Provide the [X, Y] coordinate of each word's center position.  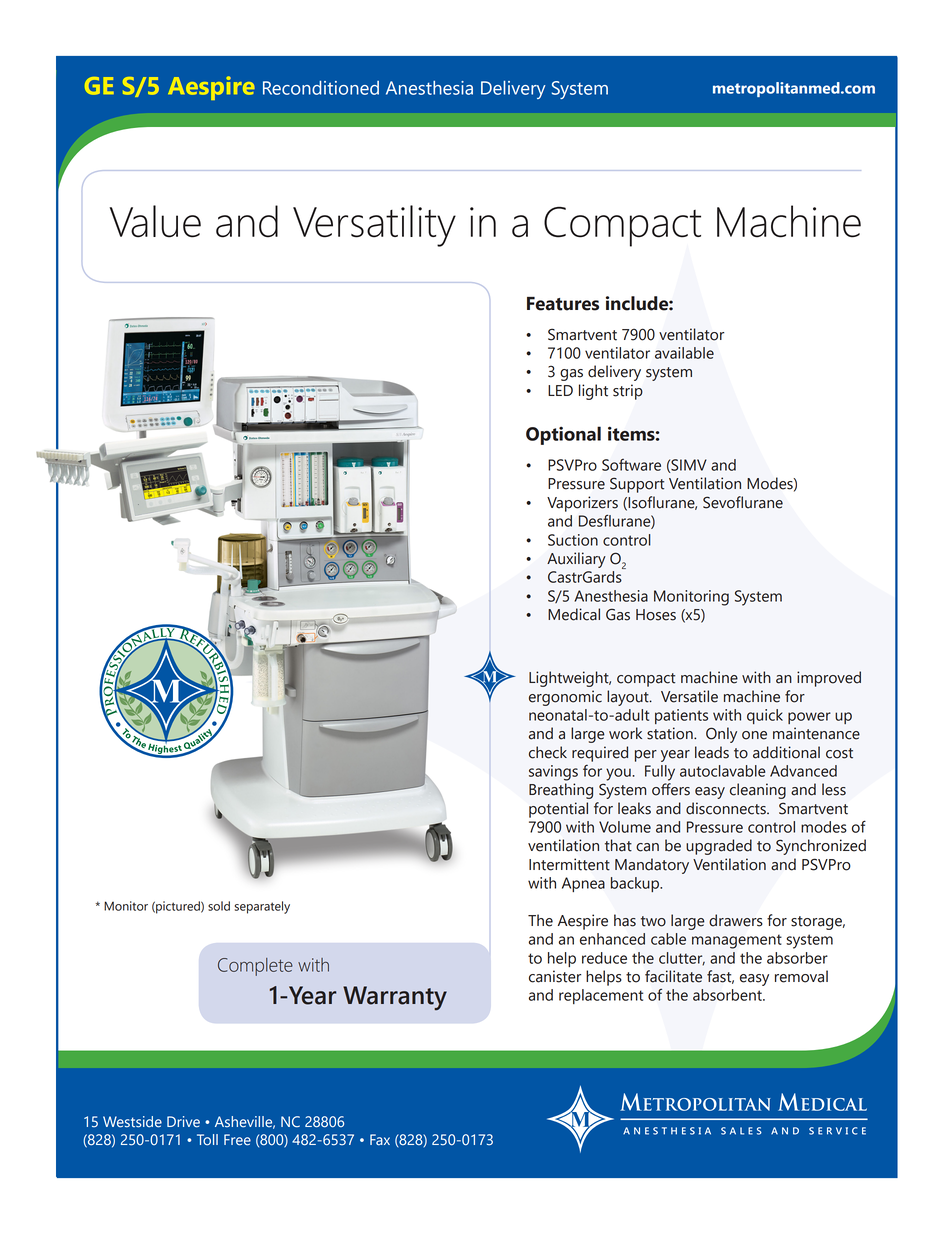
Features [563, 304]
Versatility [374, 226]
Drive [183, 1122]
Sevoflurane [743, 502]
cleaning [758, 791]
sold [219, 906]
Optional [563, 435]
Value [155, 221]
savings [553, 773]
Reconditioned [321, 88]
